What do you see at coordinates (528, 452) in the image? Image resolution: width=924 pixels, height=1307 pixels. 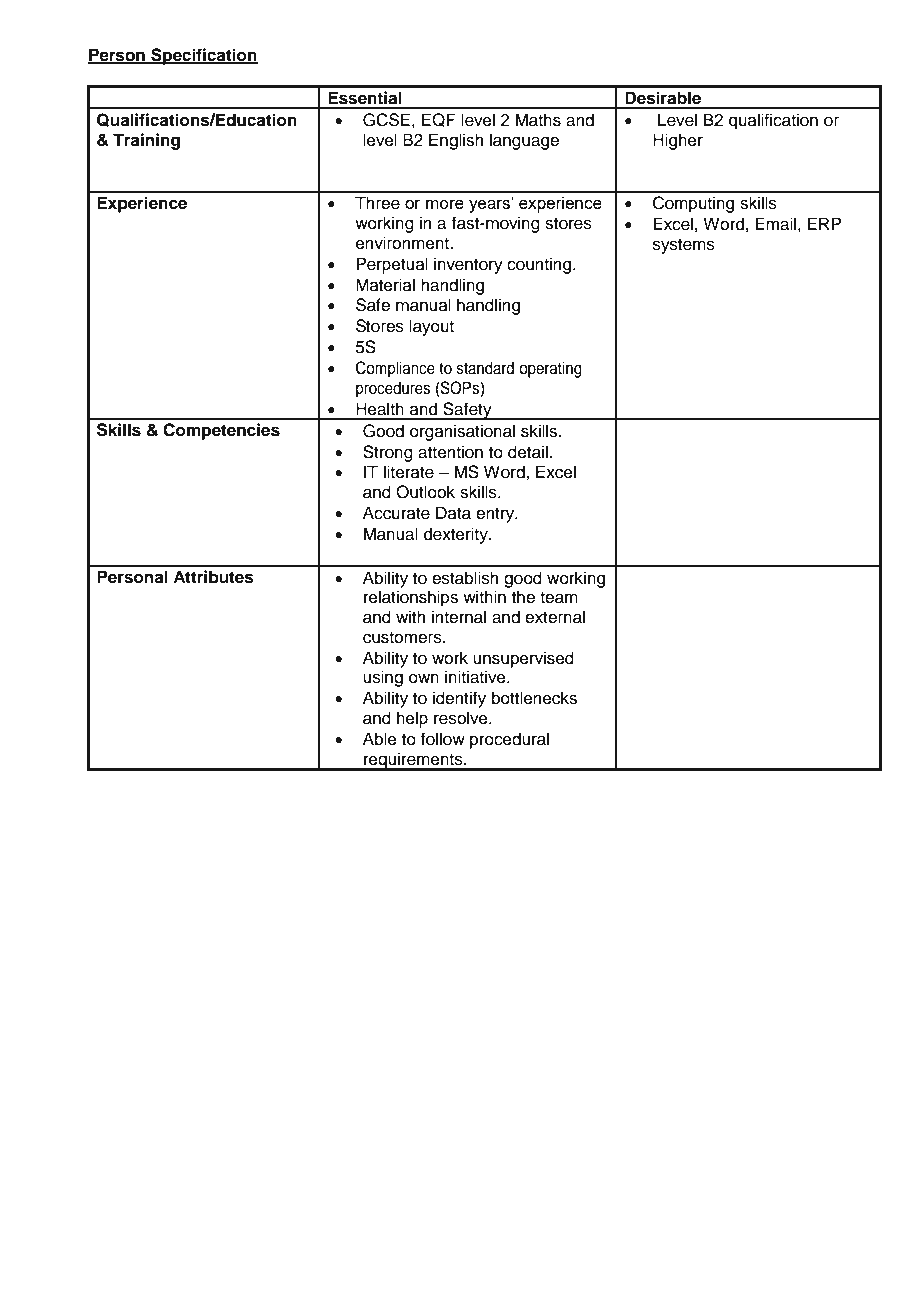 I see `detail` at bounding box center [528, 452].
